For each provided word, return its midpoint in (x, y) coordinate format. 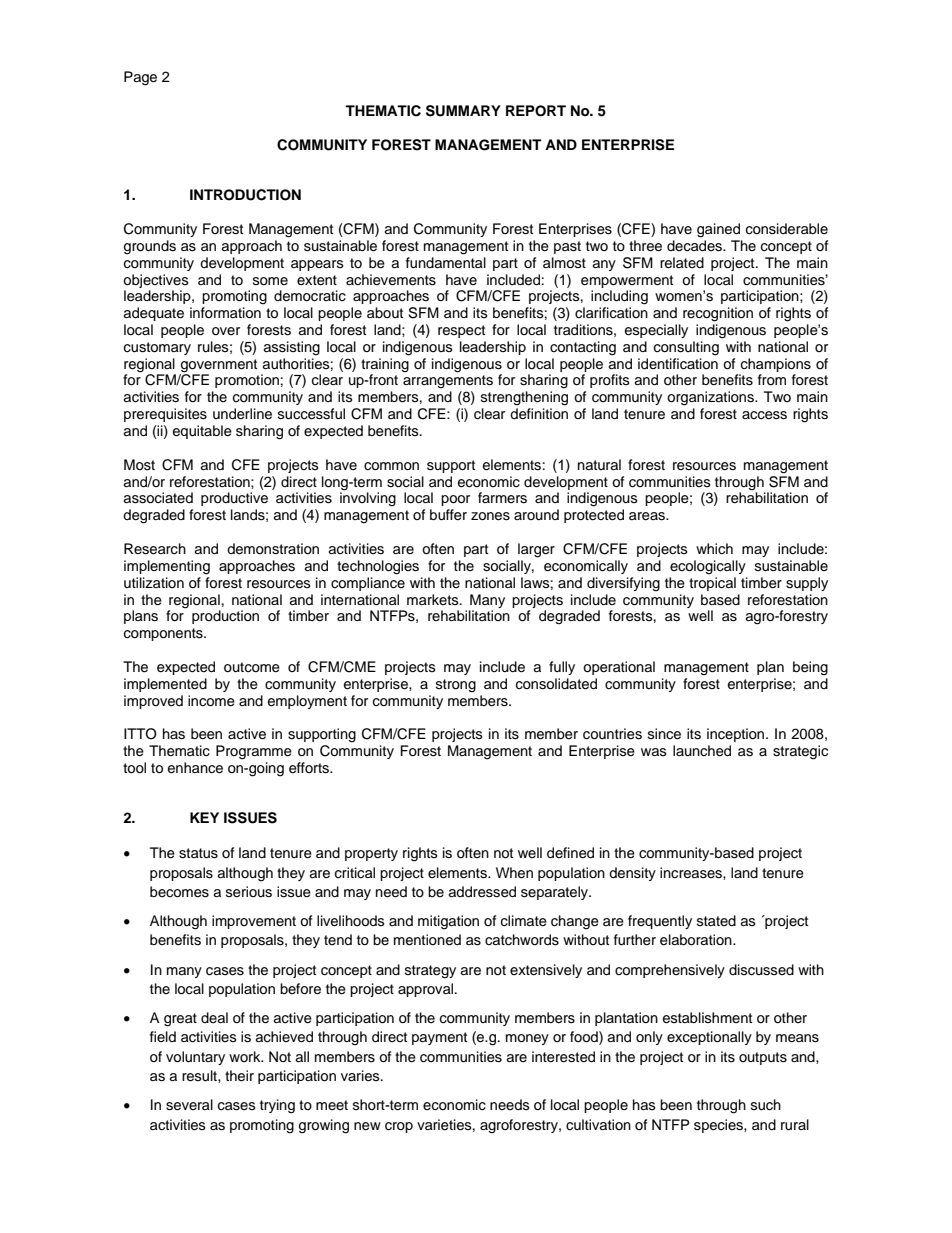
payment (439, 1038)
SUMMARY (463, 111)
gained (718, 230)
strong (456, 686)
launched (702, 751)
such (766, 1105)
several (189, 1105)
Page (140, 78)
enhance (195, 768)
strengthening (524, 398)
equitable (202, 432)
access (764, 415)
